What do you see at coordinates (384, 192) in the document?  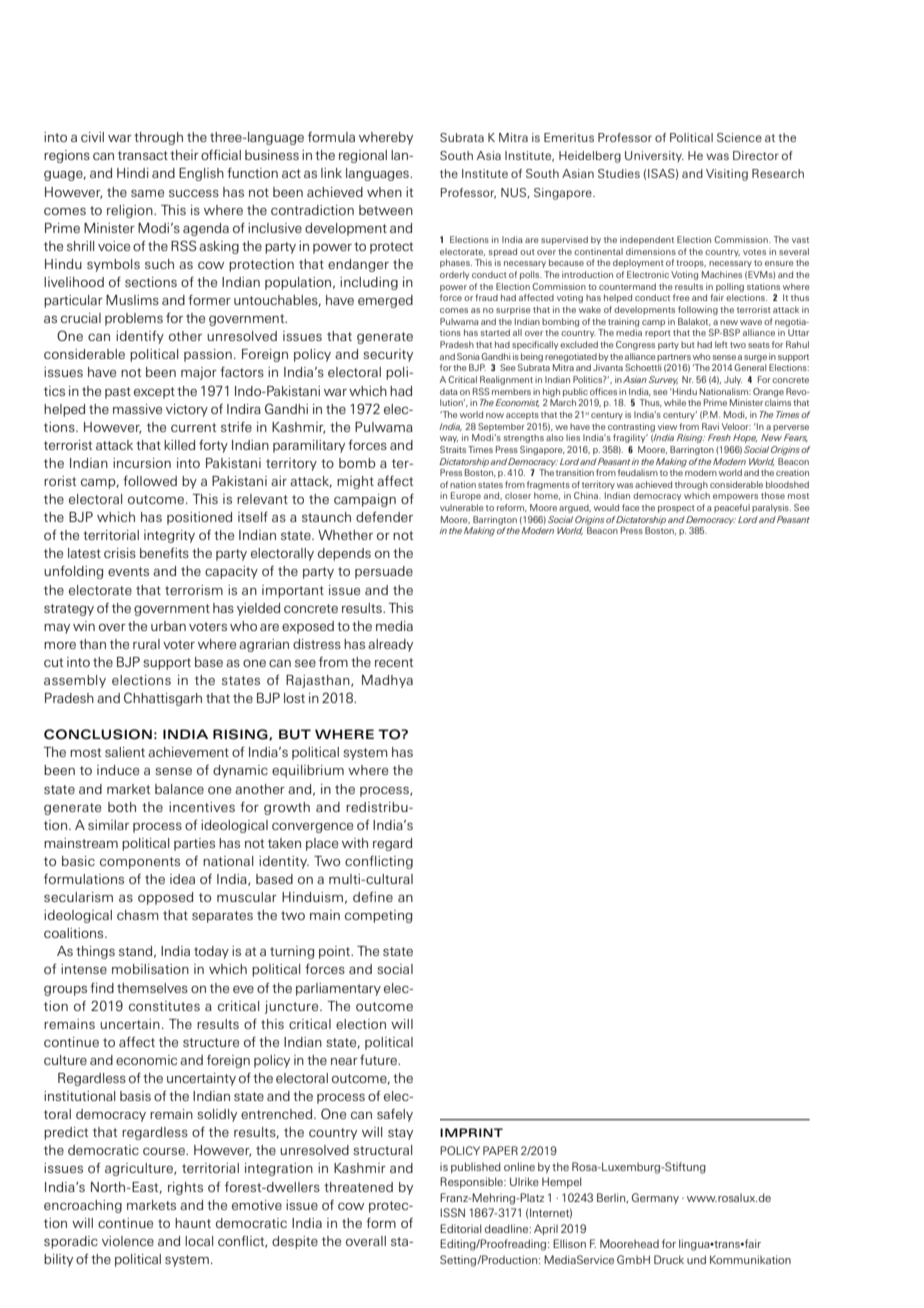 I see `when` at bounding box center [384, 192].
